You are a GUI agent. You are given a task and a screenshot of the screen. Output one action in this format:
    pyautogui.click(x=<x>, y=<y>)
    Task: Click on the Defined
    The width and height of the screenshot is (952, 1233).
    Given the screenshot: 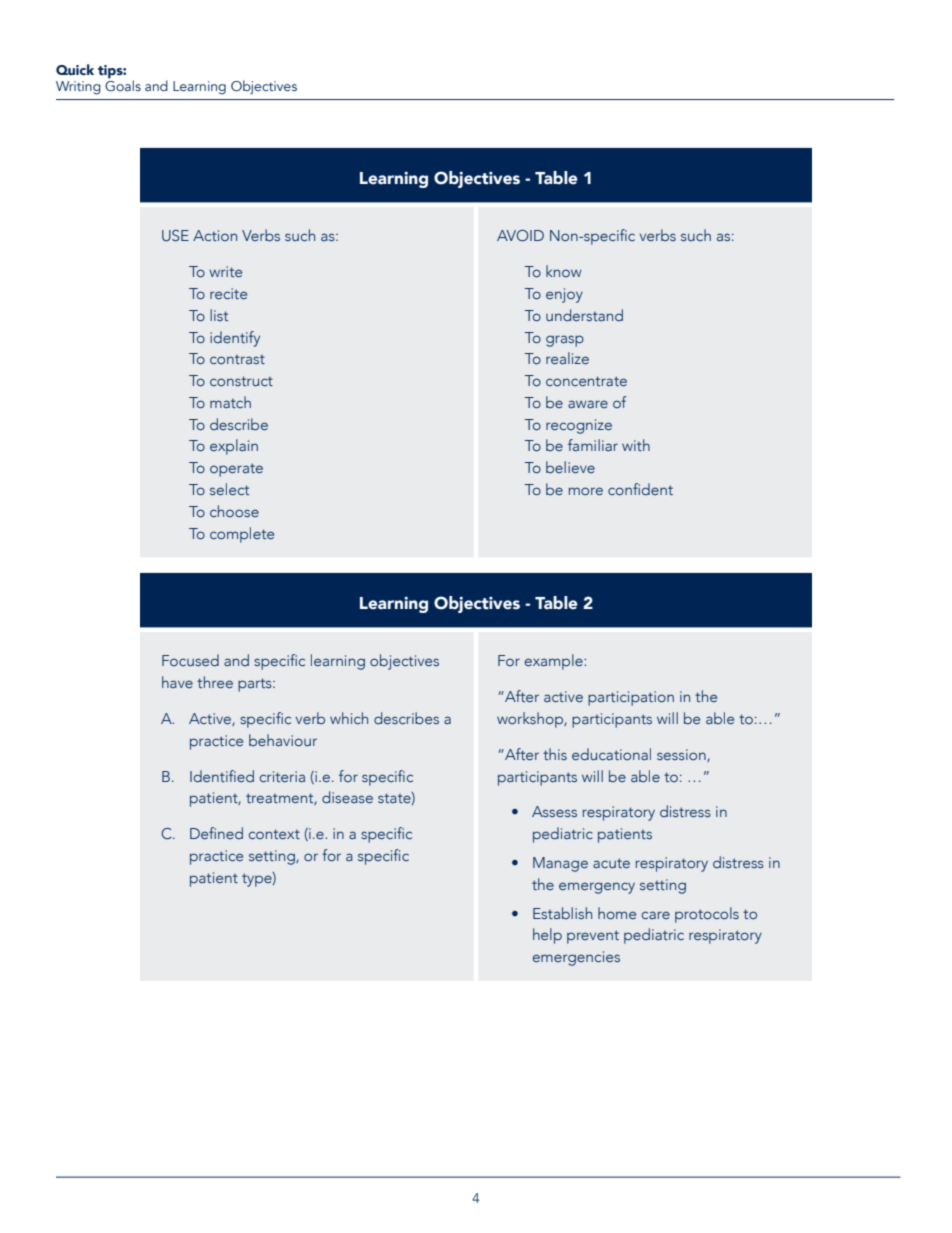 What is the action you would take?
    pyautogui.click(x=216, y=833)
